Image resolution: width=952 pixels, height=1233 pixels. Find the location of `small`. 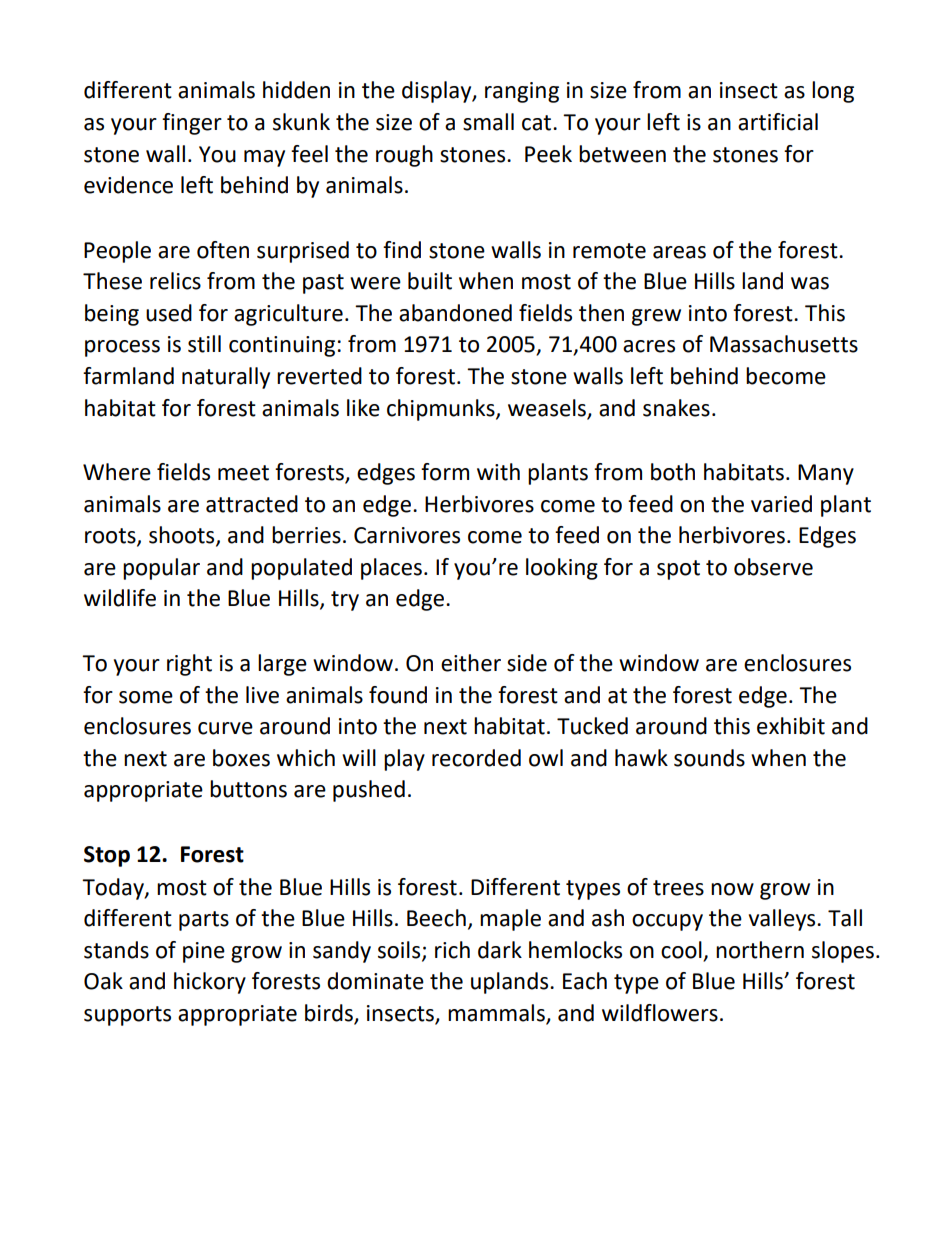

small is located at coordinates (488, 122).
